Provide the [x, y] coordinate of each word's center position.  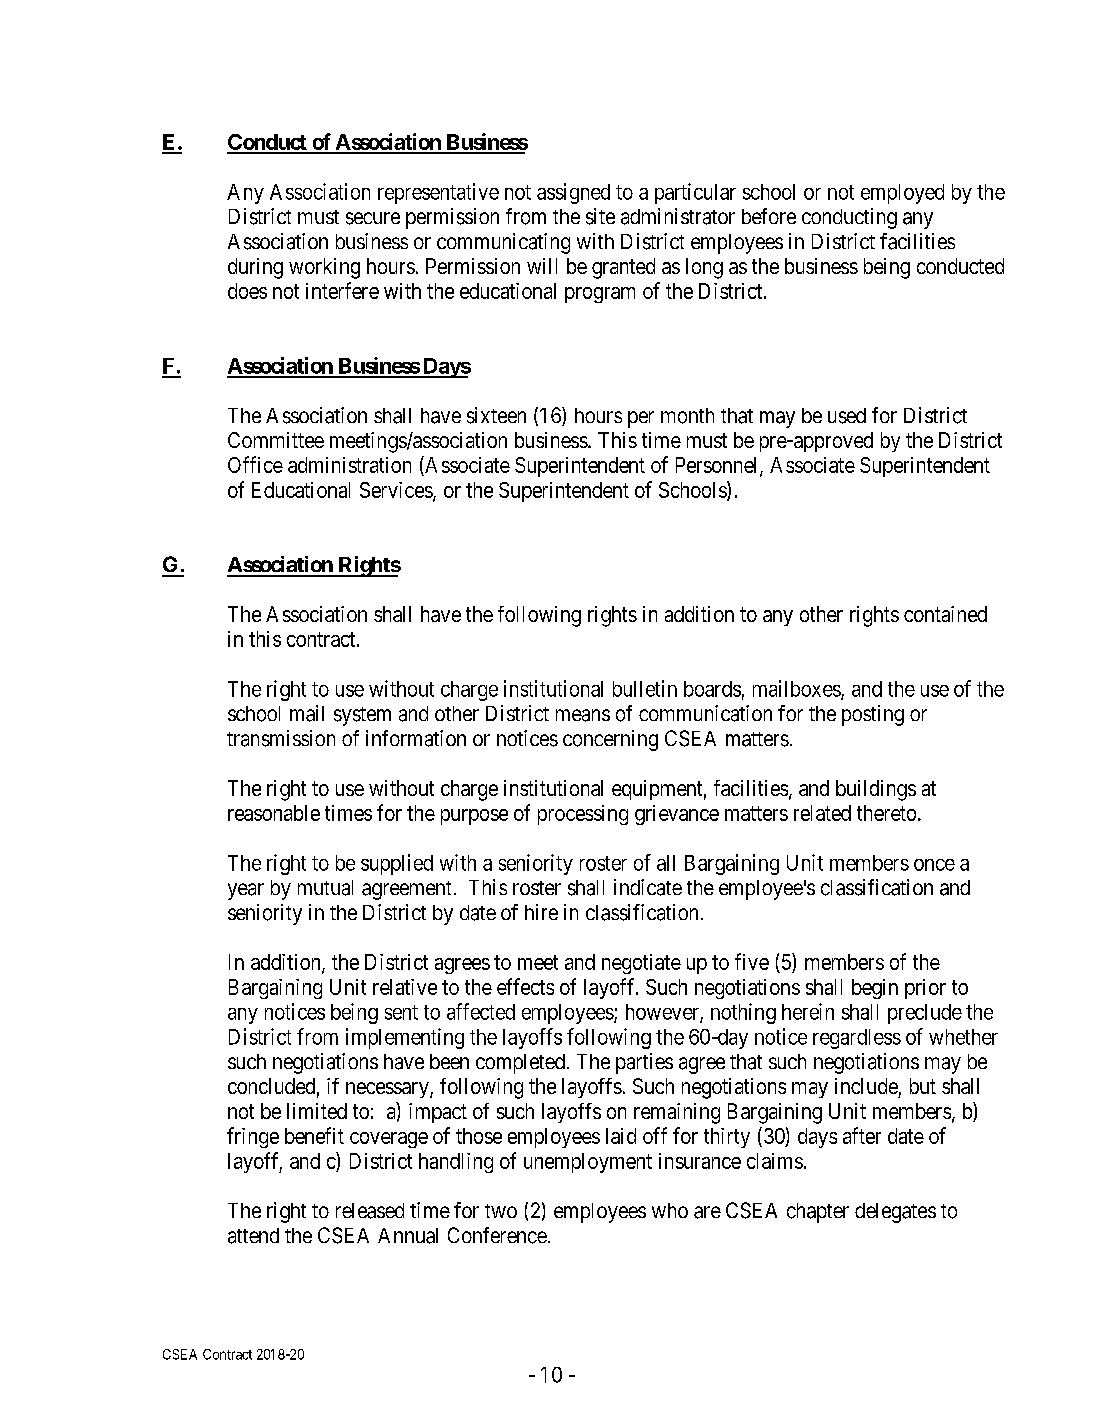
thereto [886, 813]
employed [902, 194]
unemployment [588, 1163]
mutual [325, 888]
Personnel [718, 466]
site [600, 216]
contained [945, 614]
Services [396, 490]
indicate [648, 887]
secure [373, 218]
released [370, 1211]
